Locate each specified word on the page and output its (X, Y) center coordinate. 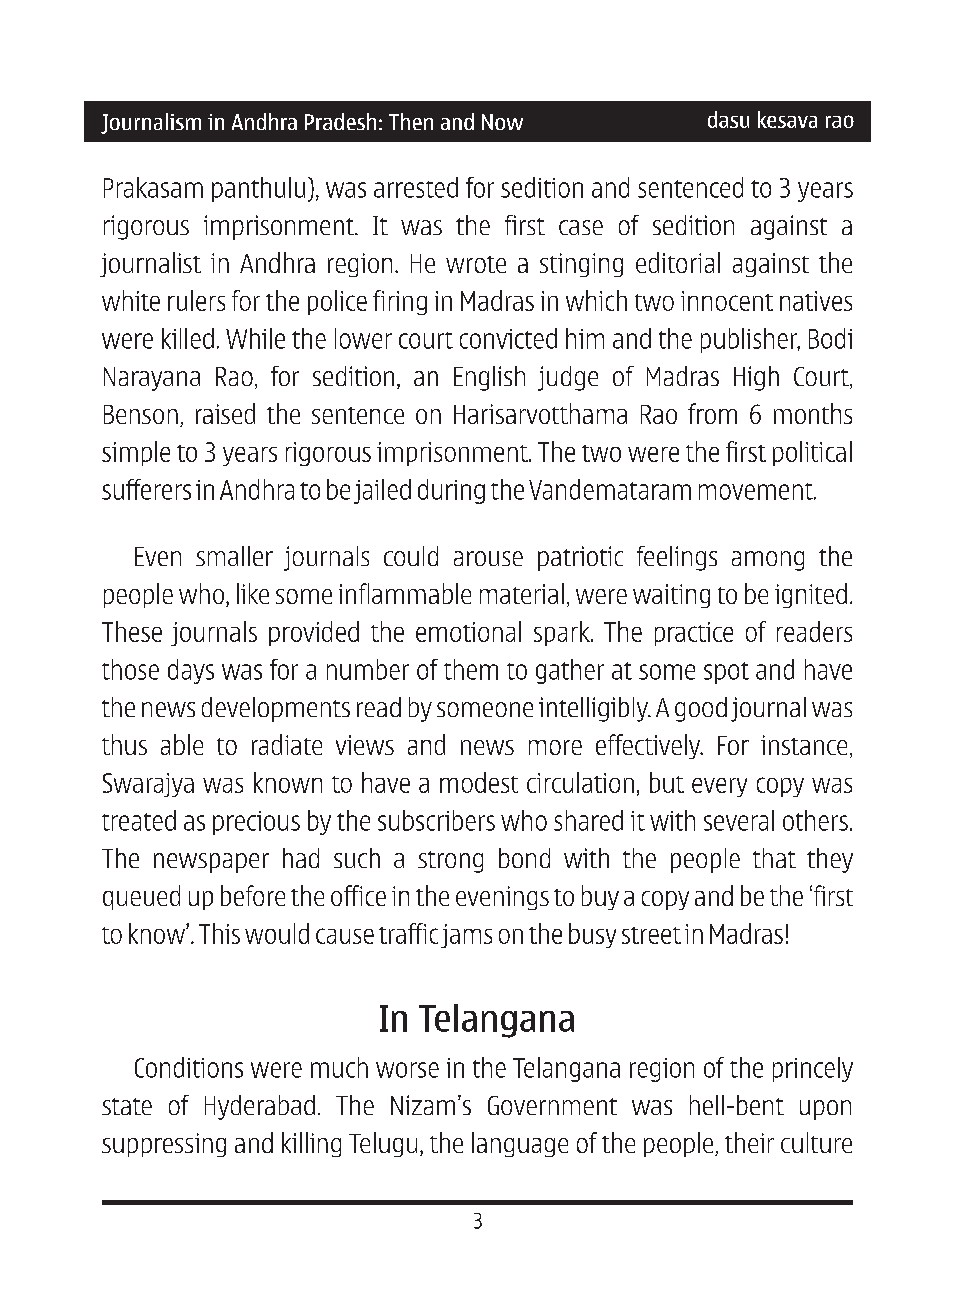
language (520, 1144)
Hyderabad (260, 1107)
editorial (678, 262)
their (749, 1142)
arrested (416, 187)
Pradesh (340, 121)
